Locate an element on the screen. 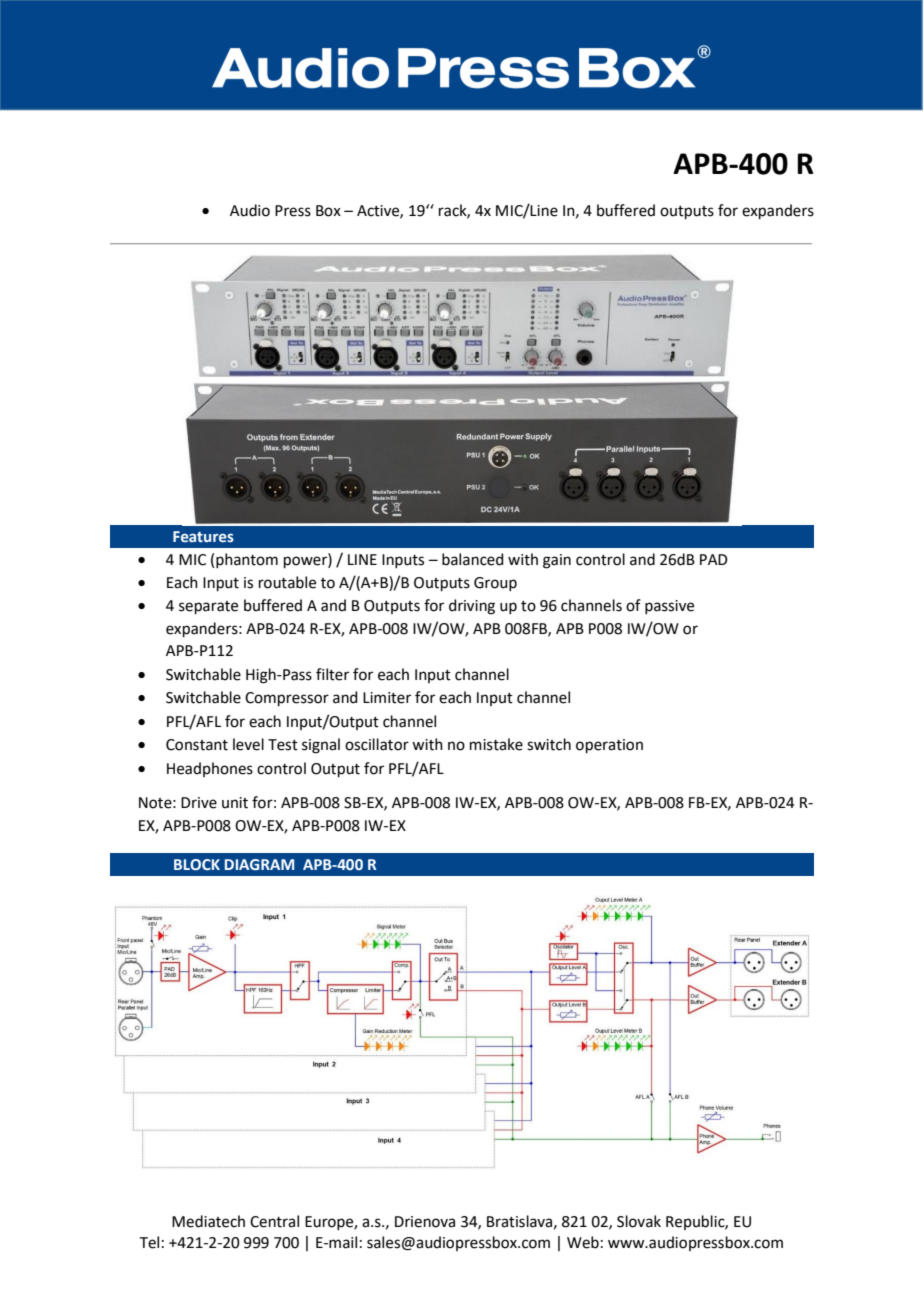 This screenshot has width=924, height=1308. BLOCK is located at coordinates (197, 865).
